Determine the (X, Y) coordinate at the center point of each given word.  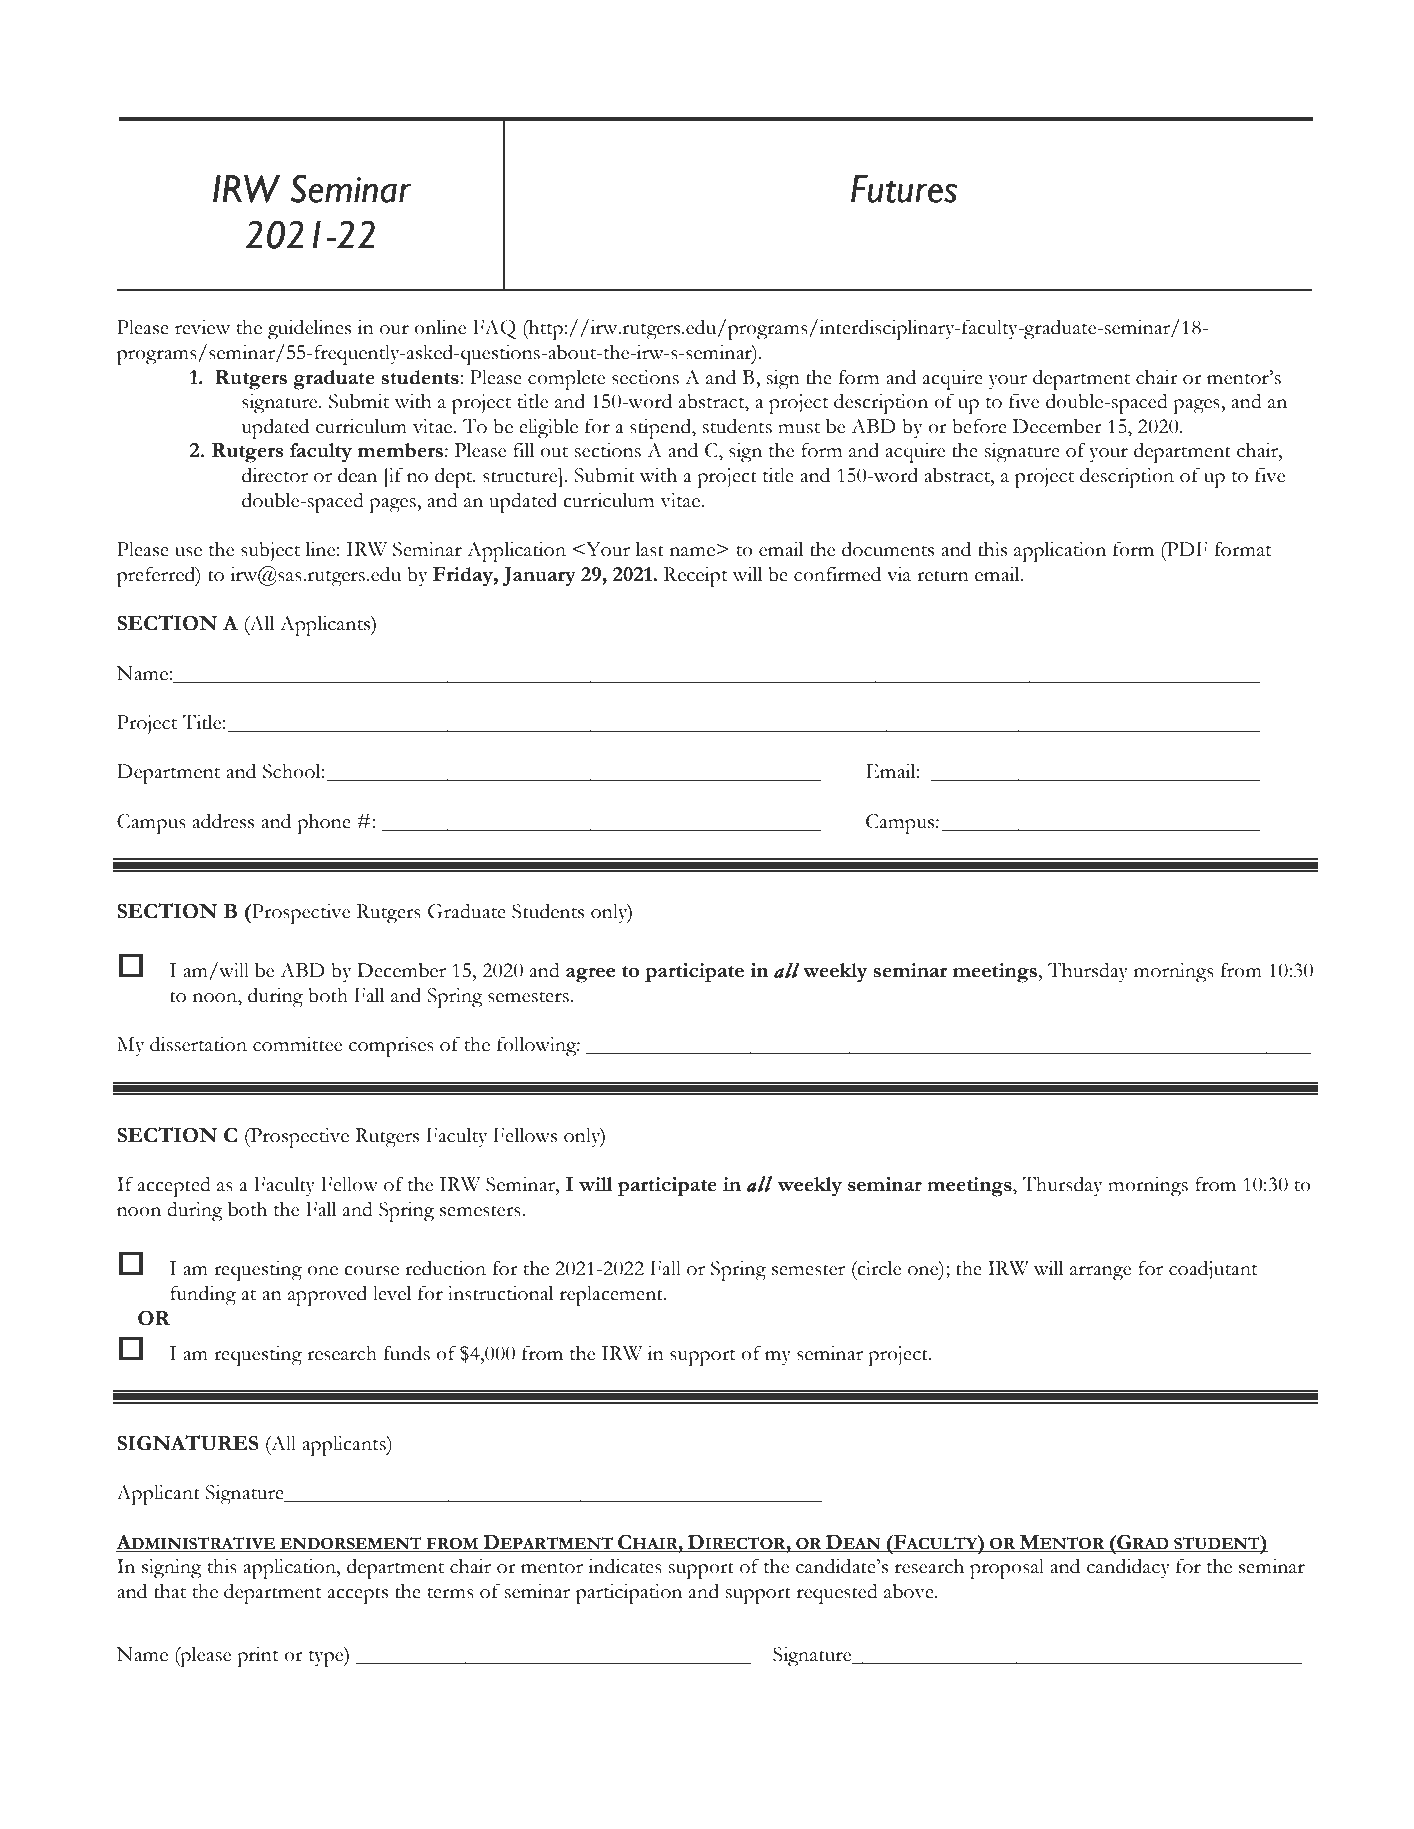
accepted (174, 1187)
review (202, 327)
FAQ (494, 329)
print (258, 1657)
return (943, 576)
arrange (1100, 1273)
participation (629, 1594)
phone (324, 824)
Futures (904, 189)
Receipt (696, 577)
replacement (612, 1296)
